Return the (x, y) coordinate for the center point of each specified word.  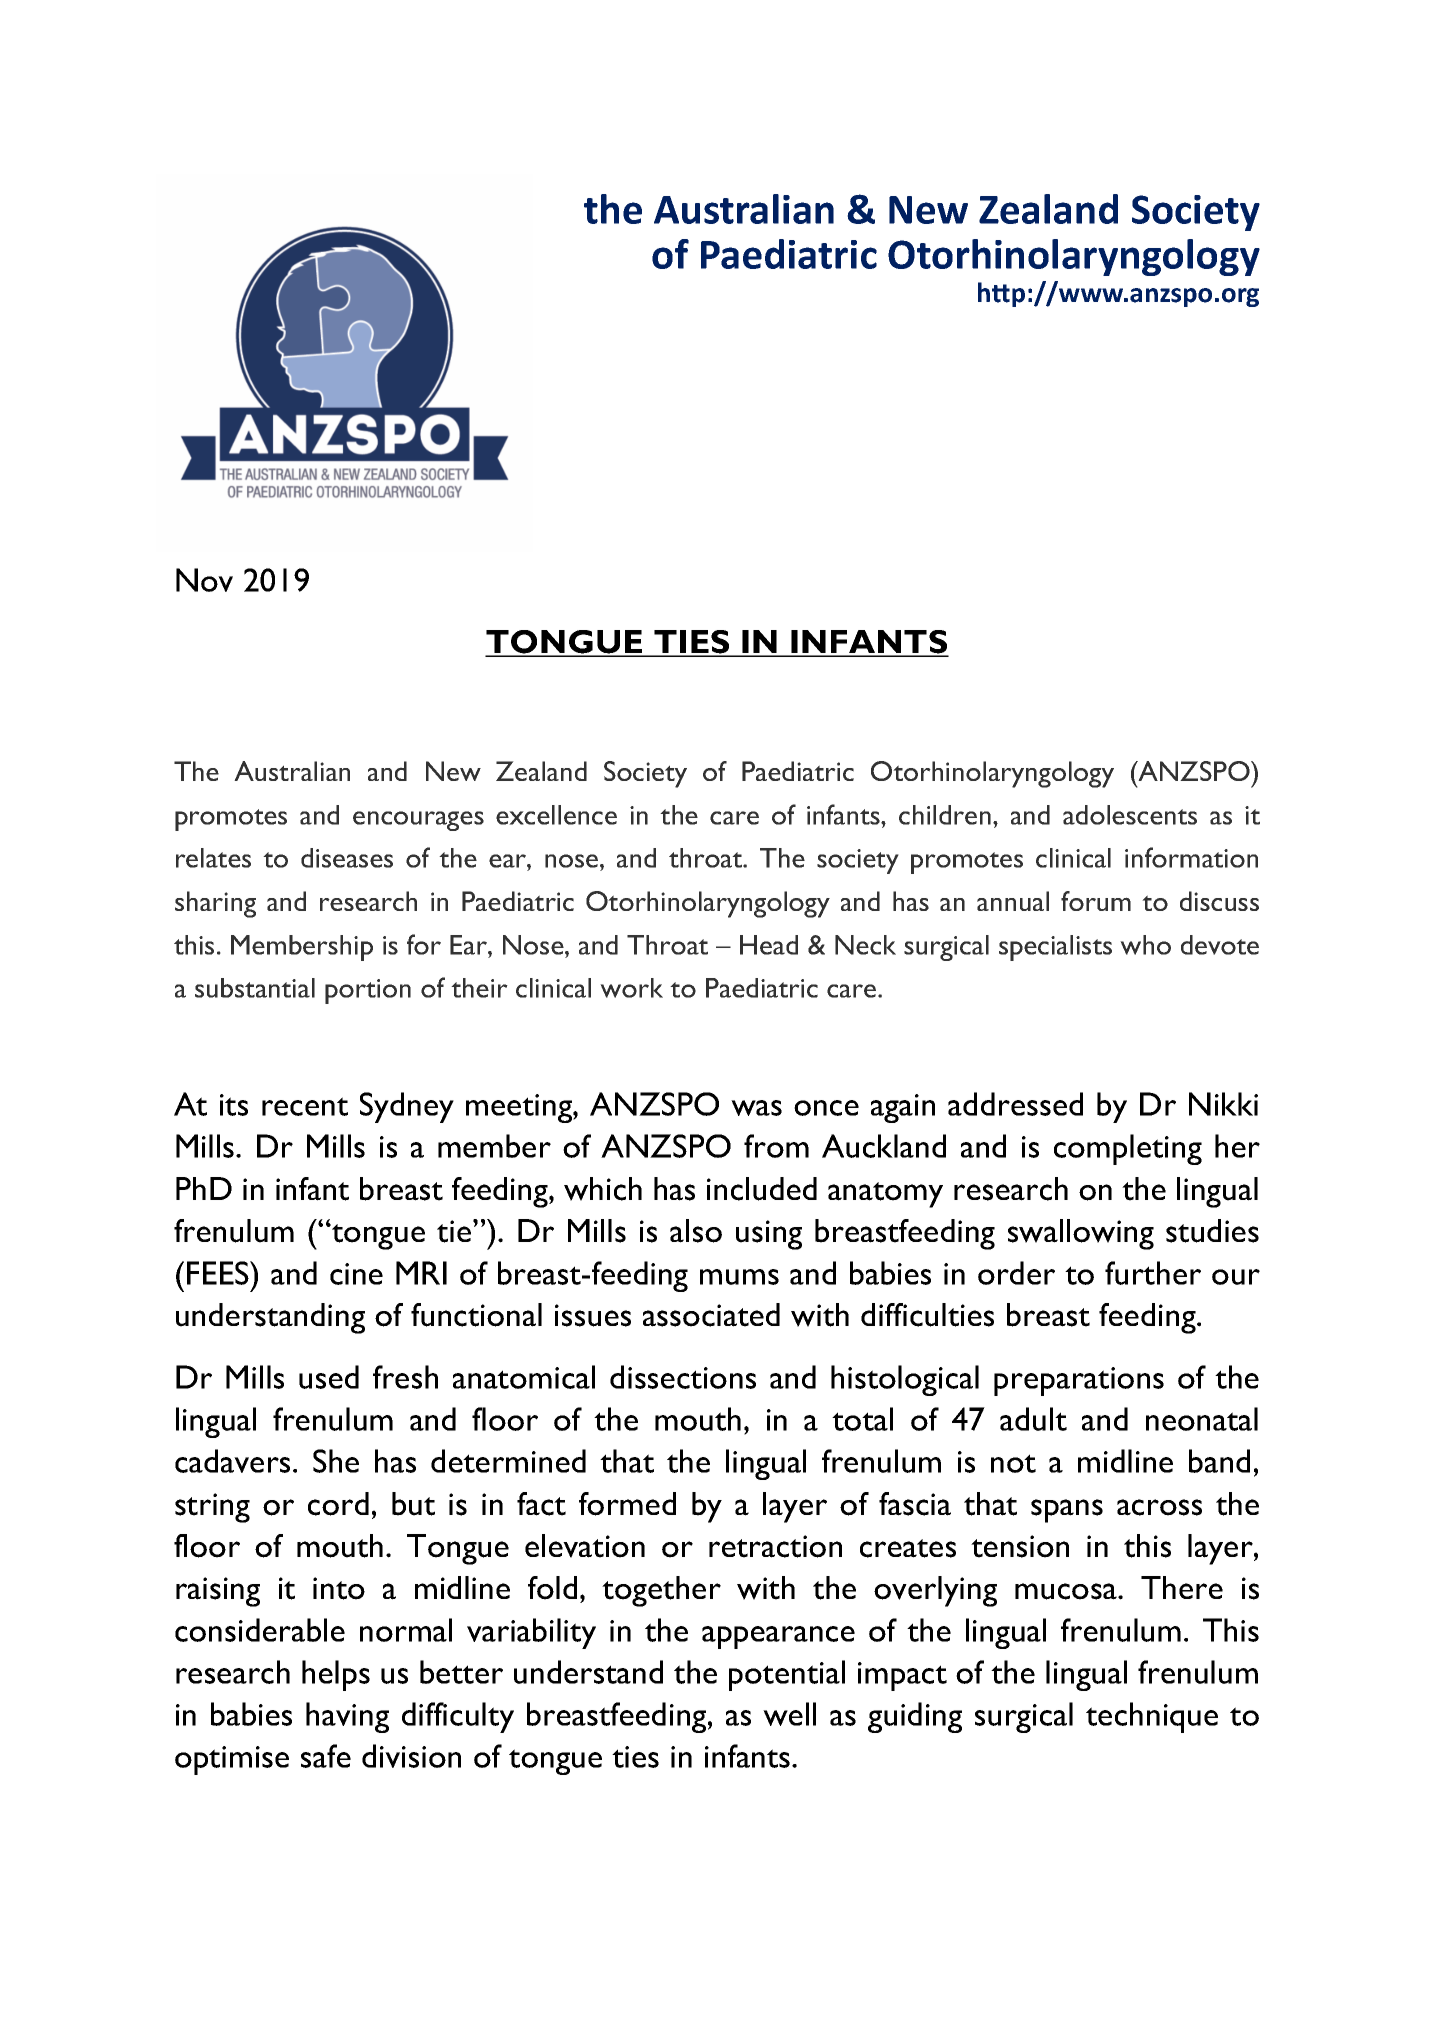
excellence (556, 815)
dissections (683, 1377)
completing (1128, 1149)
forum (1096, 901)
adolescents (1130, 815)
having (347, 1717)
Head (769, 945)
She (336, 1461)
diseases (347, 858)
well (789, 1714)
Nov (204, 580)
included (762, 1189)
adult (1033, 1419)
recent (305, 1106)
